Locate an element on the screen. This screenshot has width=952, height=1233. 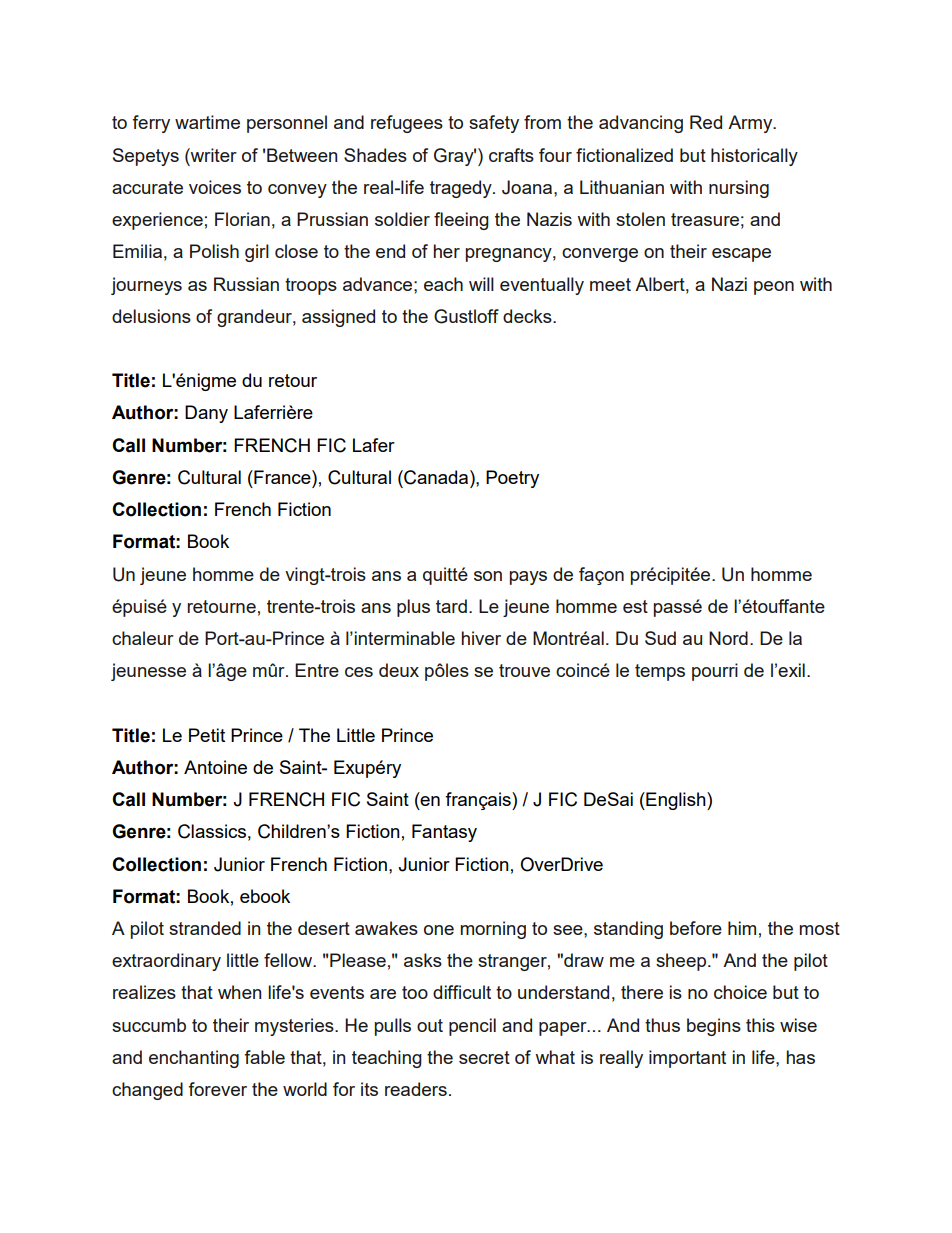
begins is located at coordinates (714, 1027).
